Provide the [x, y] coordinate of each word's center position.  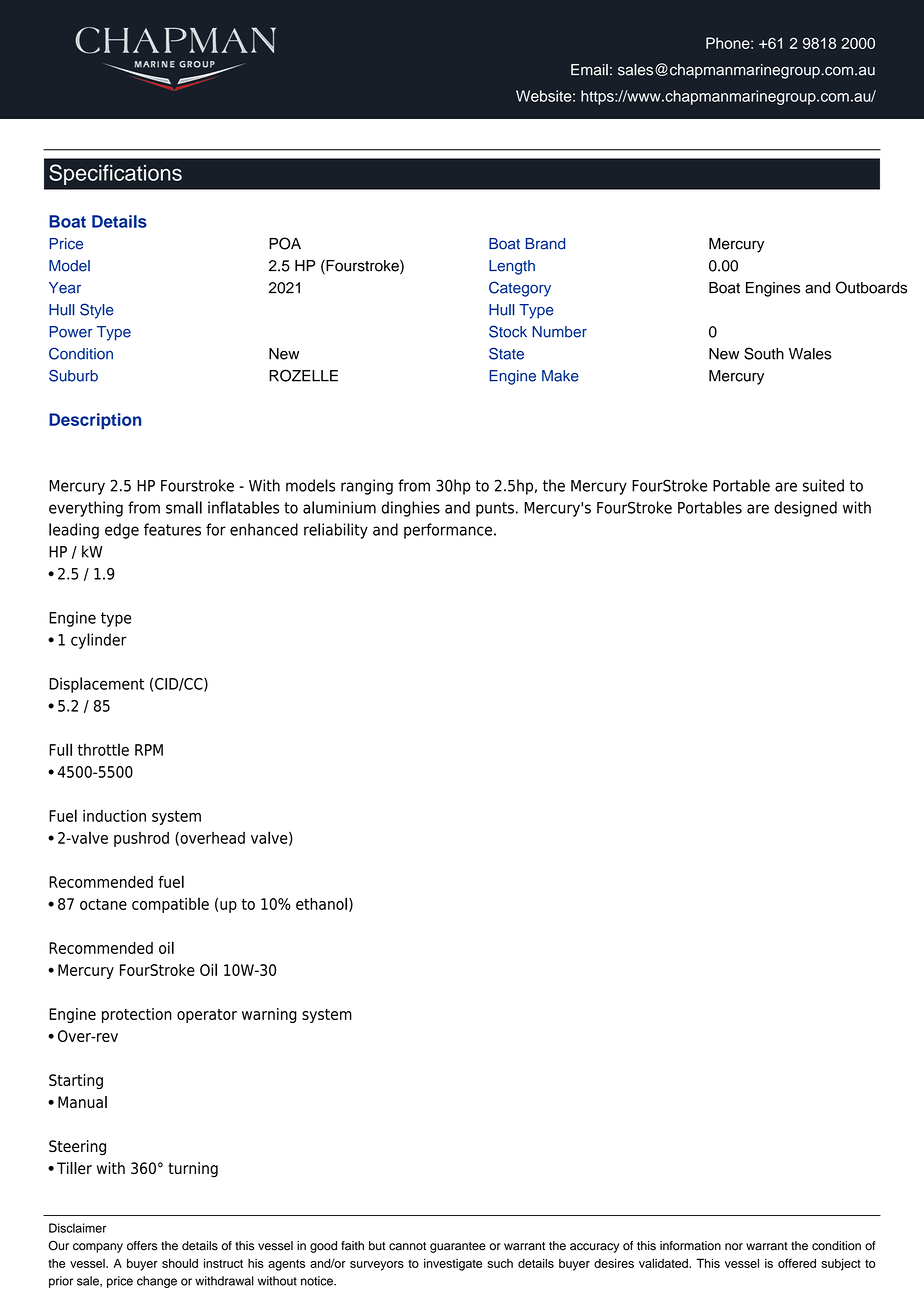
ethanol [321, 903]
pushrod [141, 839]
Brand [545, 244]
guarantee [458, 1247]
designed [805, 509]
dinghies [411, 509]
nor [734, 1247]
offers [142, 1246]
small [184, 507]
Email [589, 70]
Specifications [115, 174]
